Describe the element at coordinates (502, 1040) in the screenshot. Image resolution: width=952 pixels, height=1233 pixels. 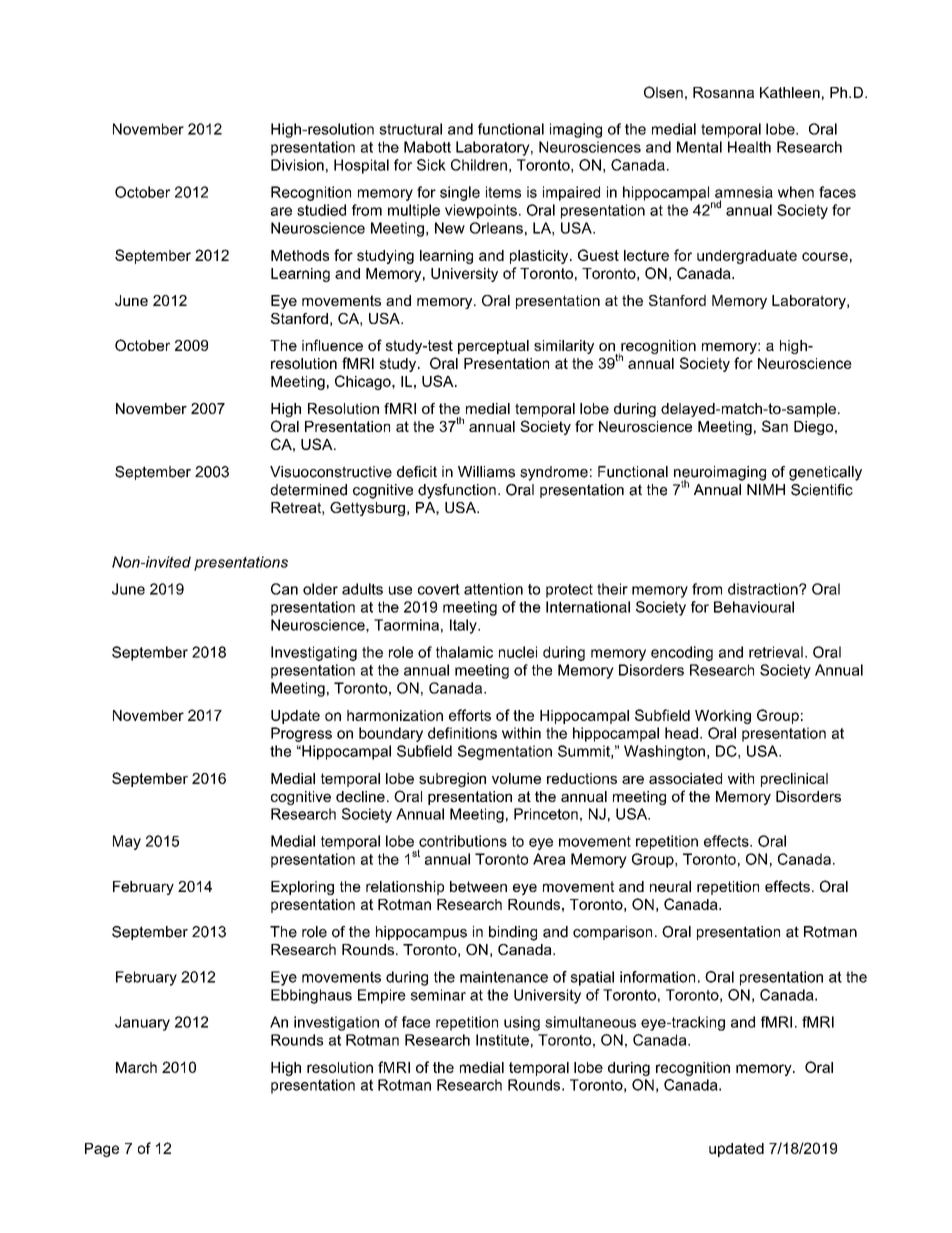
I see `Institute` at that location.
